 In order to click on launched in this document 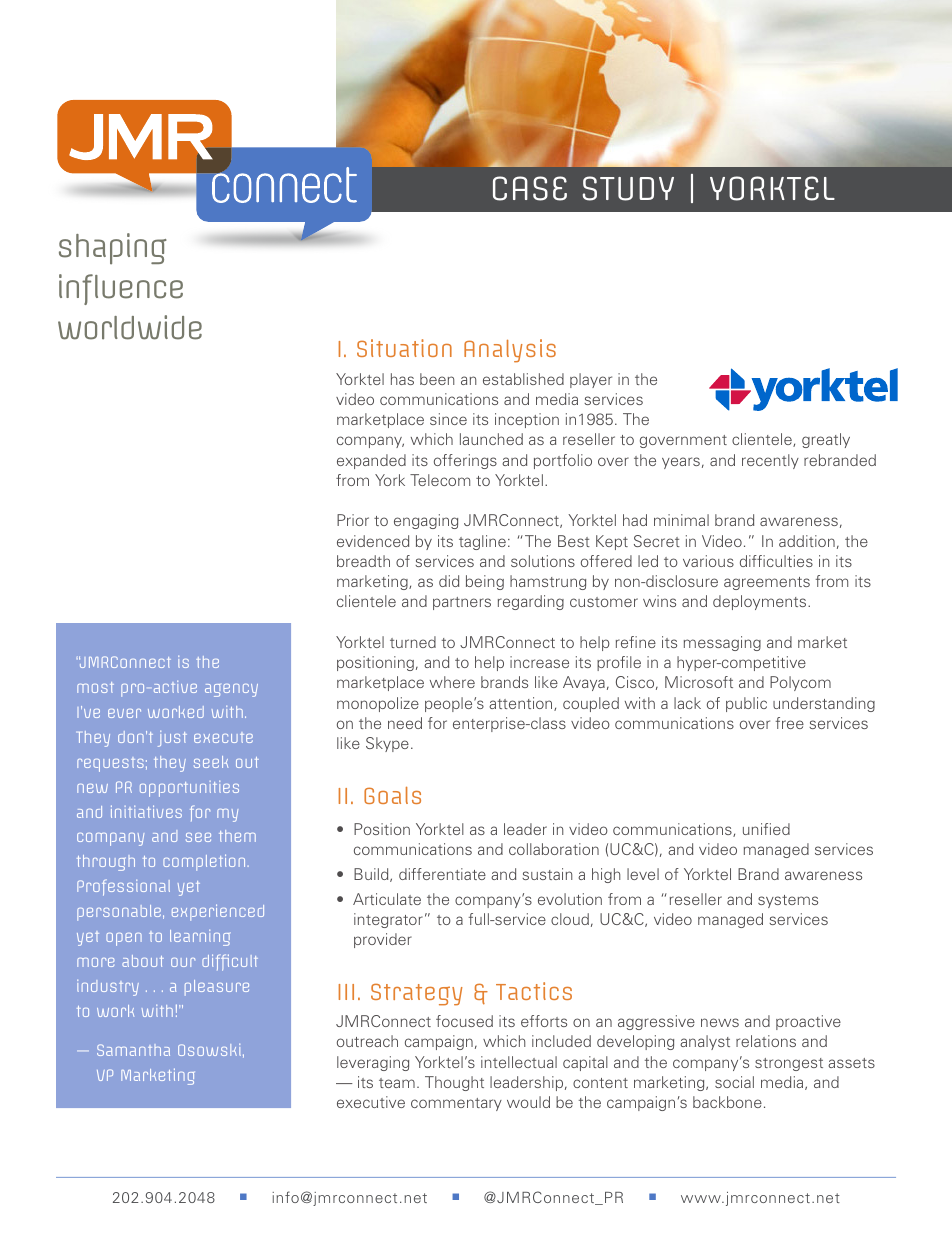, I will do `click(491, 439)`.
